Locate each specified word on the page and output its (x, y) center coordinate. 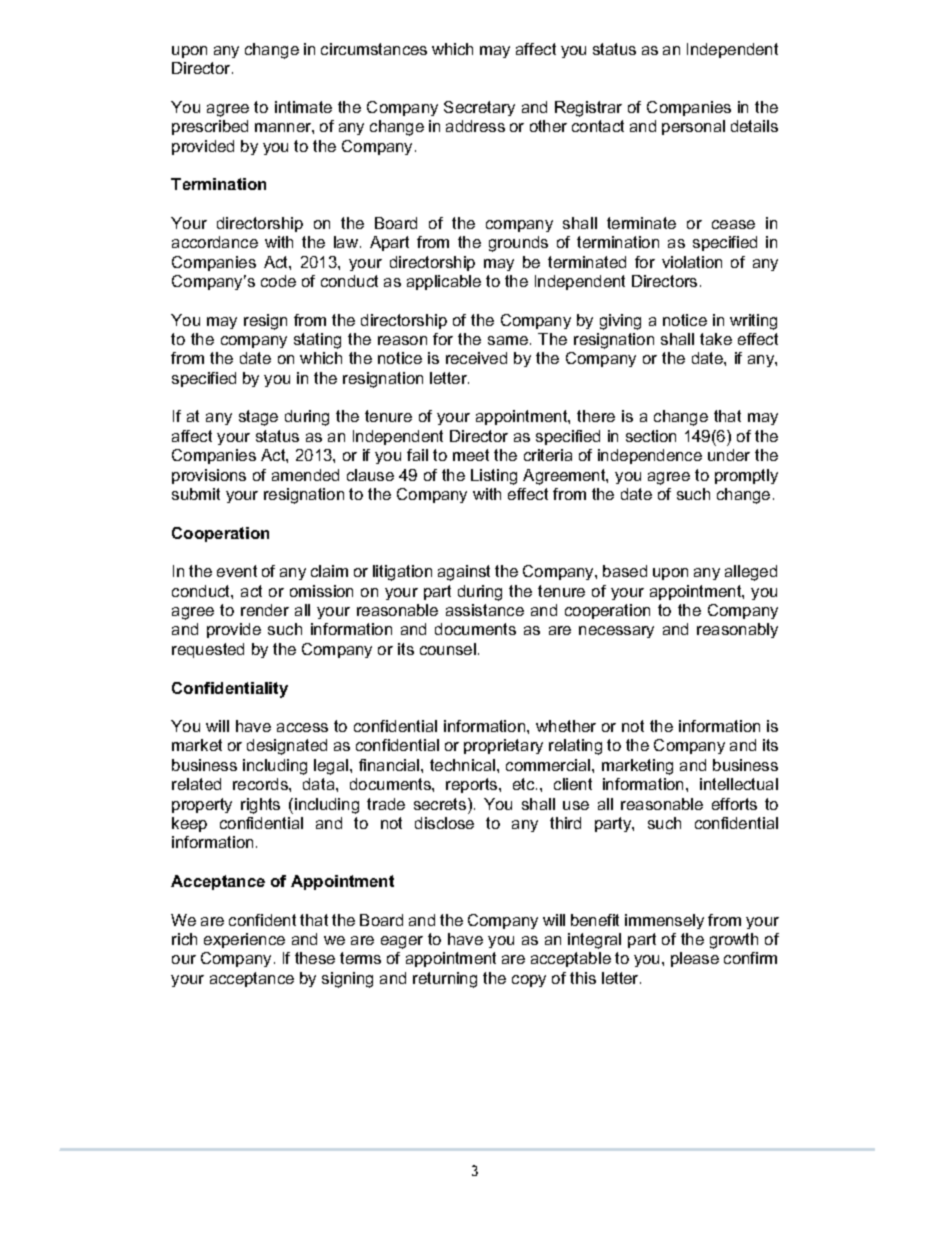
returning (445, 980)
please (695, 959)
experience (244, 940)
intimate (303, 107)
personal (693, 127)
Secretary (479, 108)
